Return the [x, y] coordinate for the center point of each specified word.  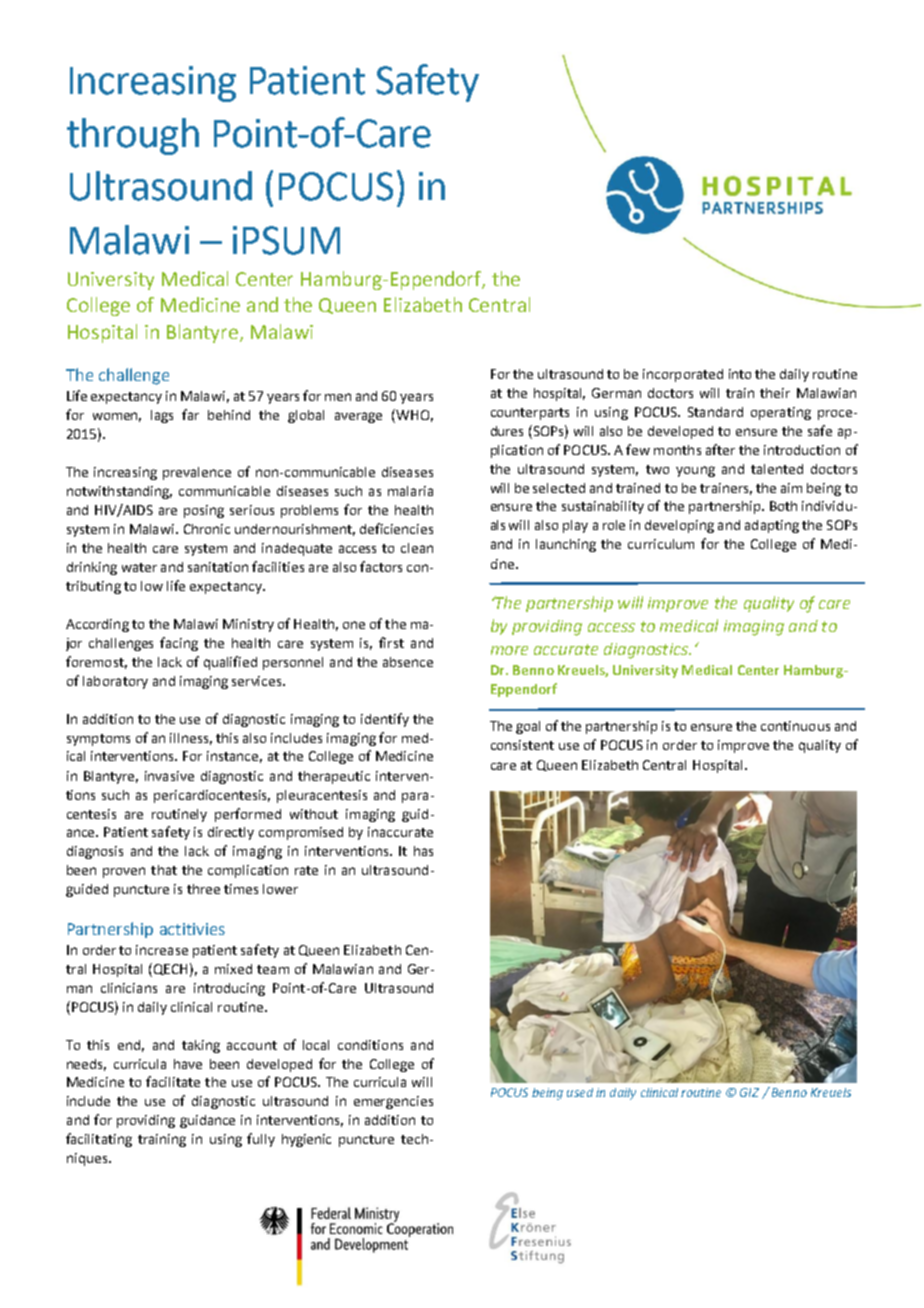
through [133, 136]
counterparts [530, 414]
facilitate [173, 1081]
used [580, 1092]
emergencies [393, 1102]
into [740, 374]
